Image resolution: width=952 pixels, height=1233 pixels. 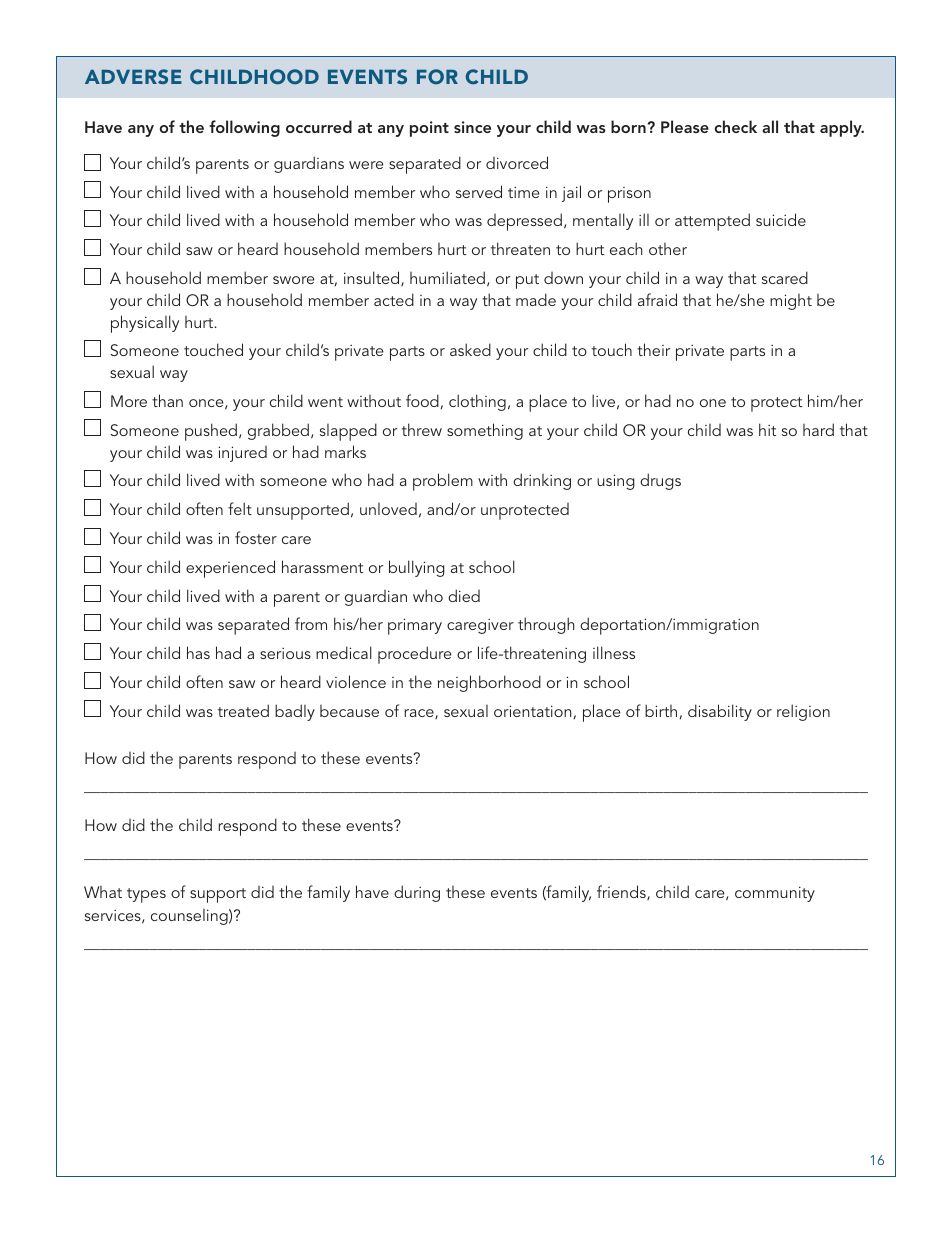 What do you see at coordinates (146, 895) in the image?
I see `types` at bounding box center [146, 895].
